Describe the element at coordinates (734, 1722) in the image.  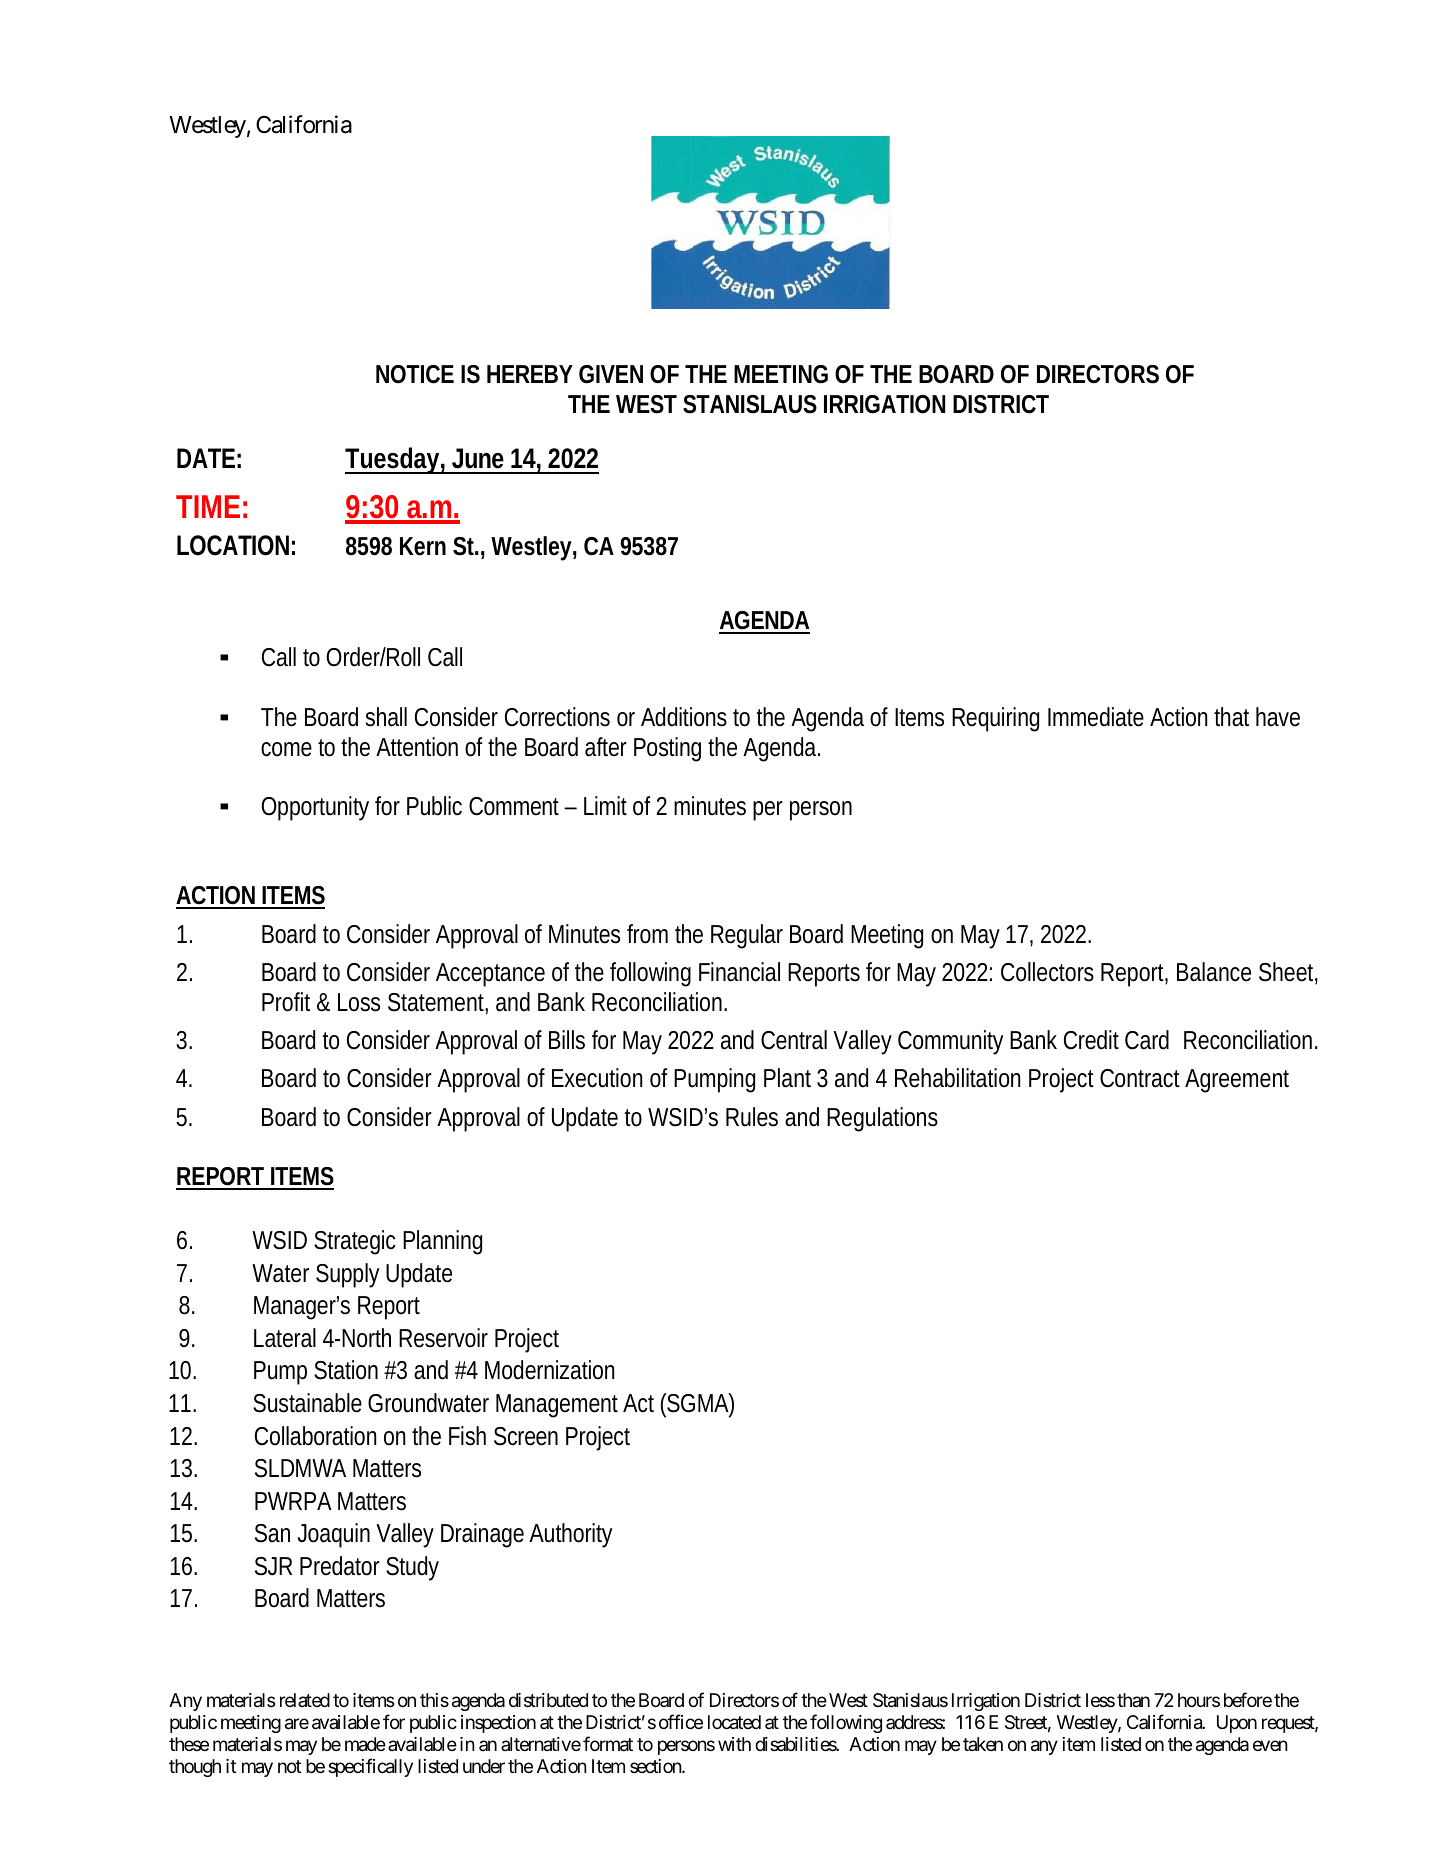
I see `located` at that location.
